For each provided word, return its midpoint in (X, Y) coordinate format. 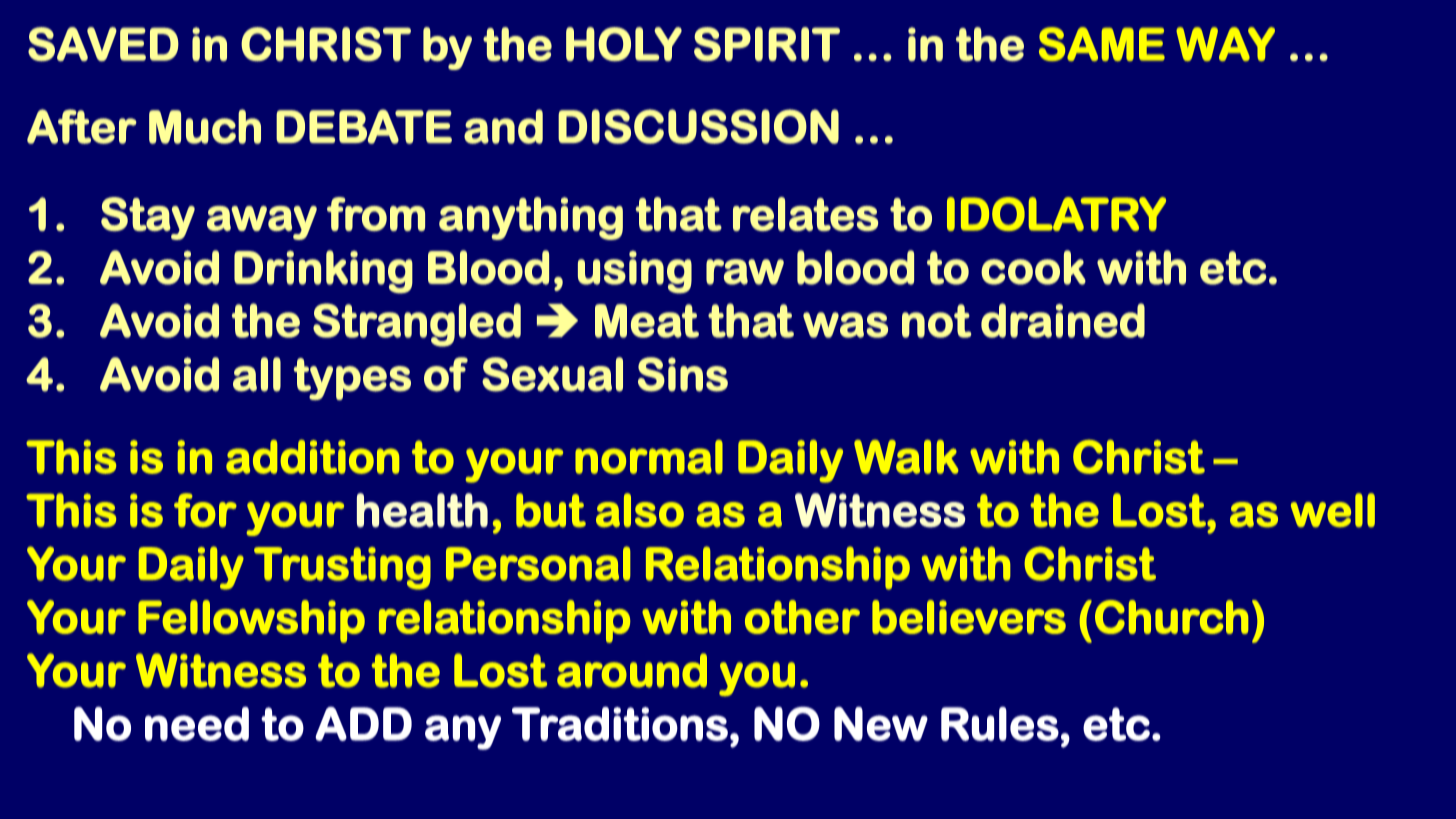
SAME (1102, 44)
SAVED (103, 44)
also (640, 510)
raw (745, 272)
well (1333, 510)
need (197, 724)
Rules (1000, 724)
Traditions (620, 724)
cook (1033, 267)
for (205, 510)
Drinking (323, 272)
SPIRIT (767, 44)
